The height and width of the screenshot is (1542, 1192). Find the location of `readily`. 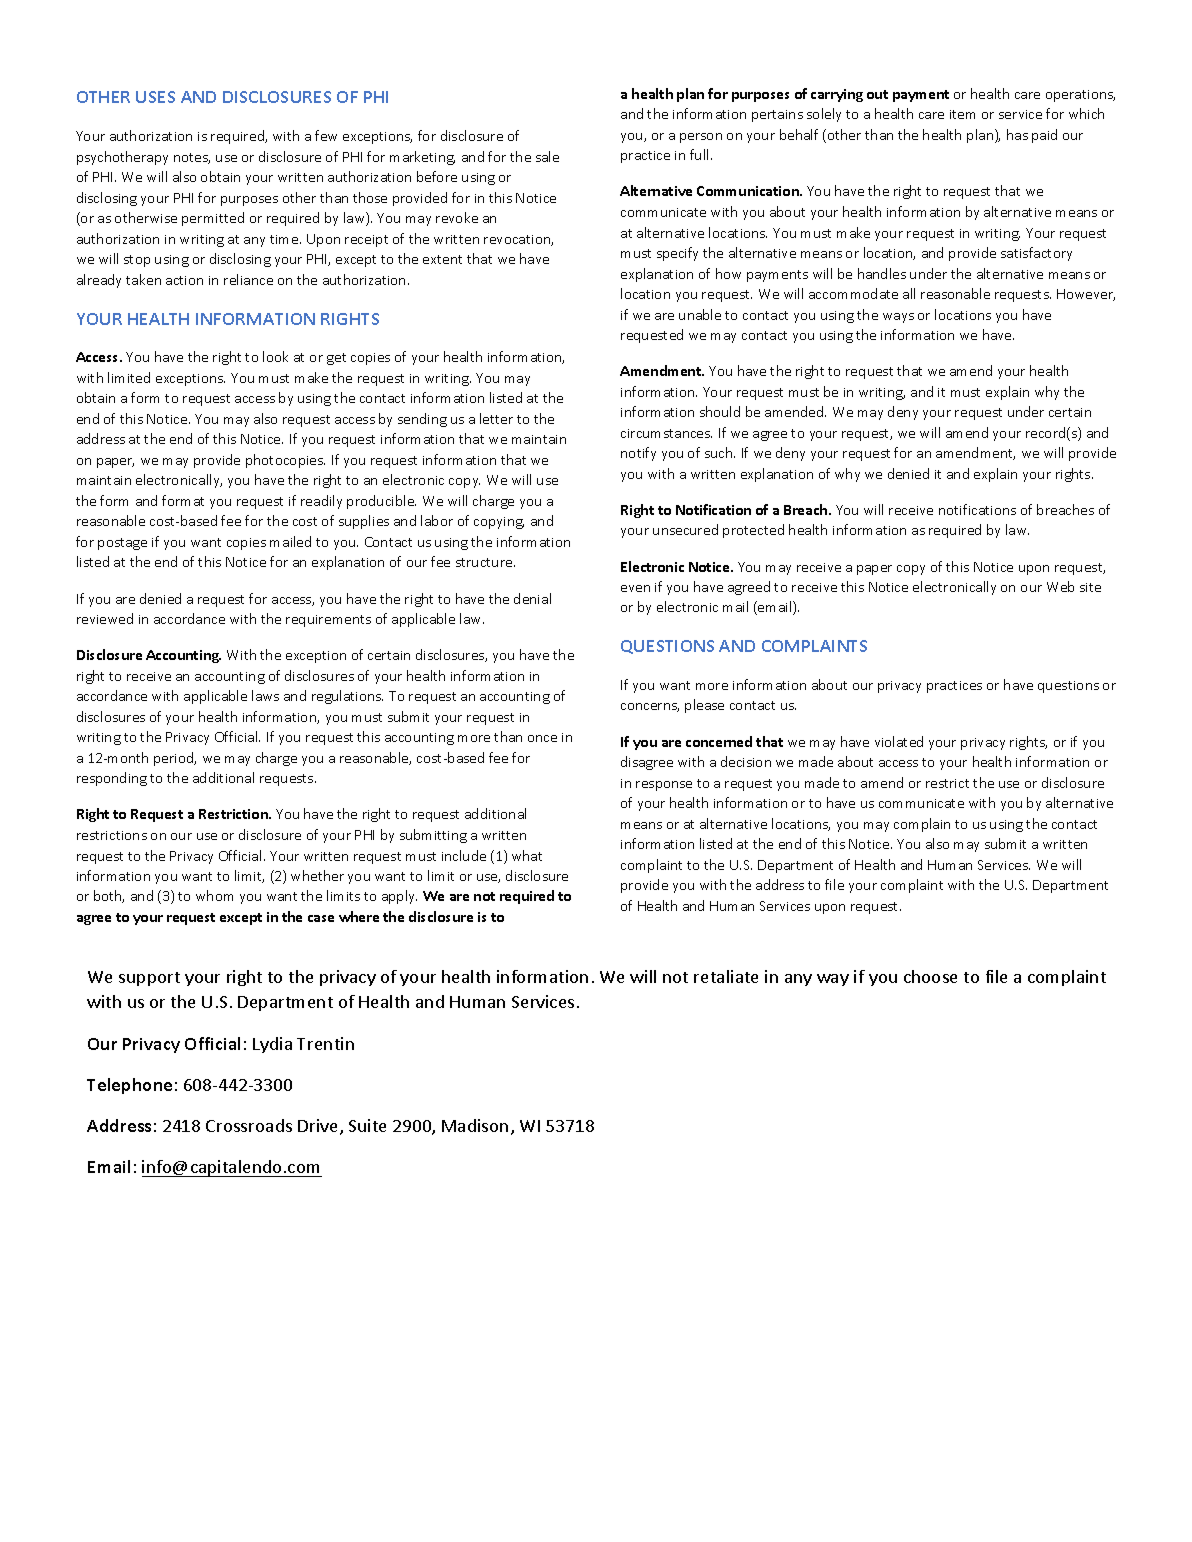

readily is located at coordinates (321, 502).
